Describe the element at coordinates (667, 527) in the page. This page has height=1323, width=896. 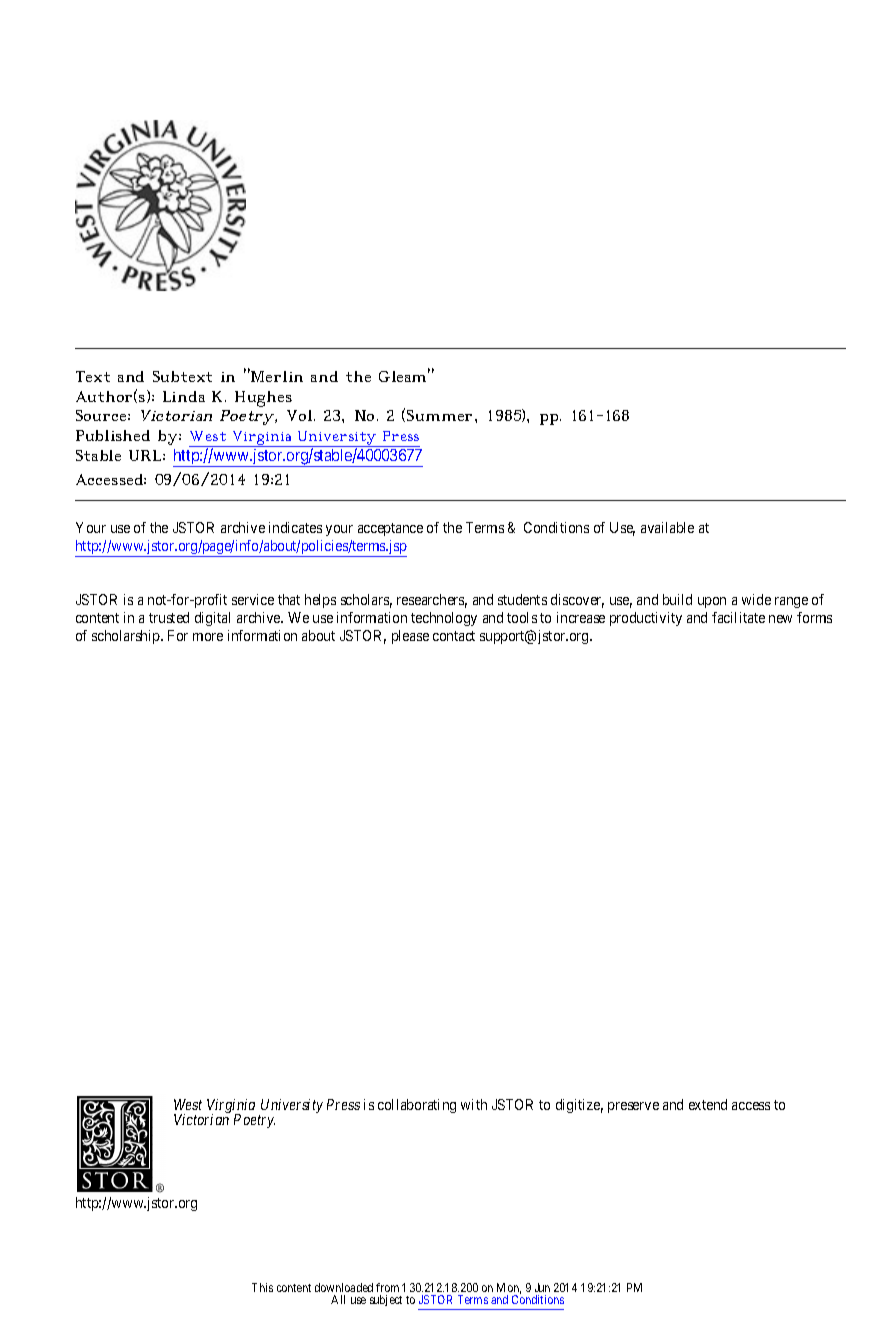
I see `available` at that location.
